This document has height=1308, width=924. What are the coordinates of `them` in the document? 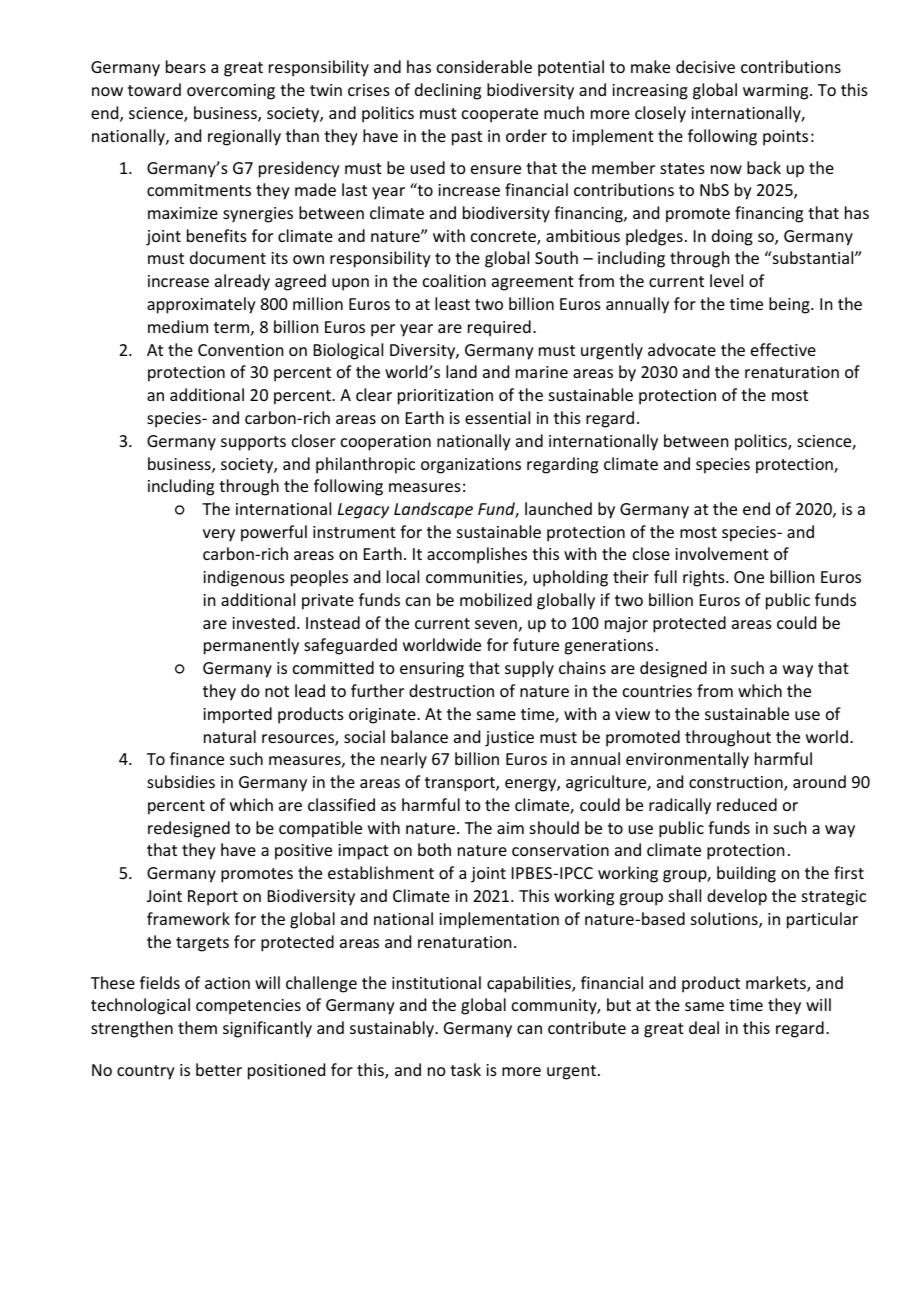 It's located at (197, 1027).
